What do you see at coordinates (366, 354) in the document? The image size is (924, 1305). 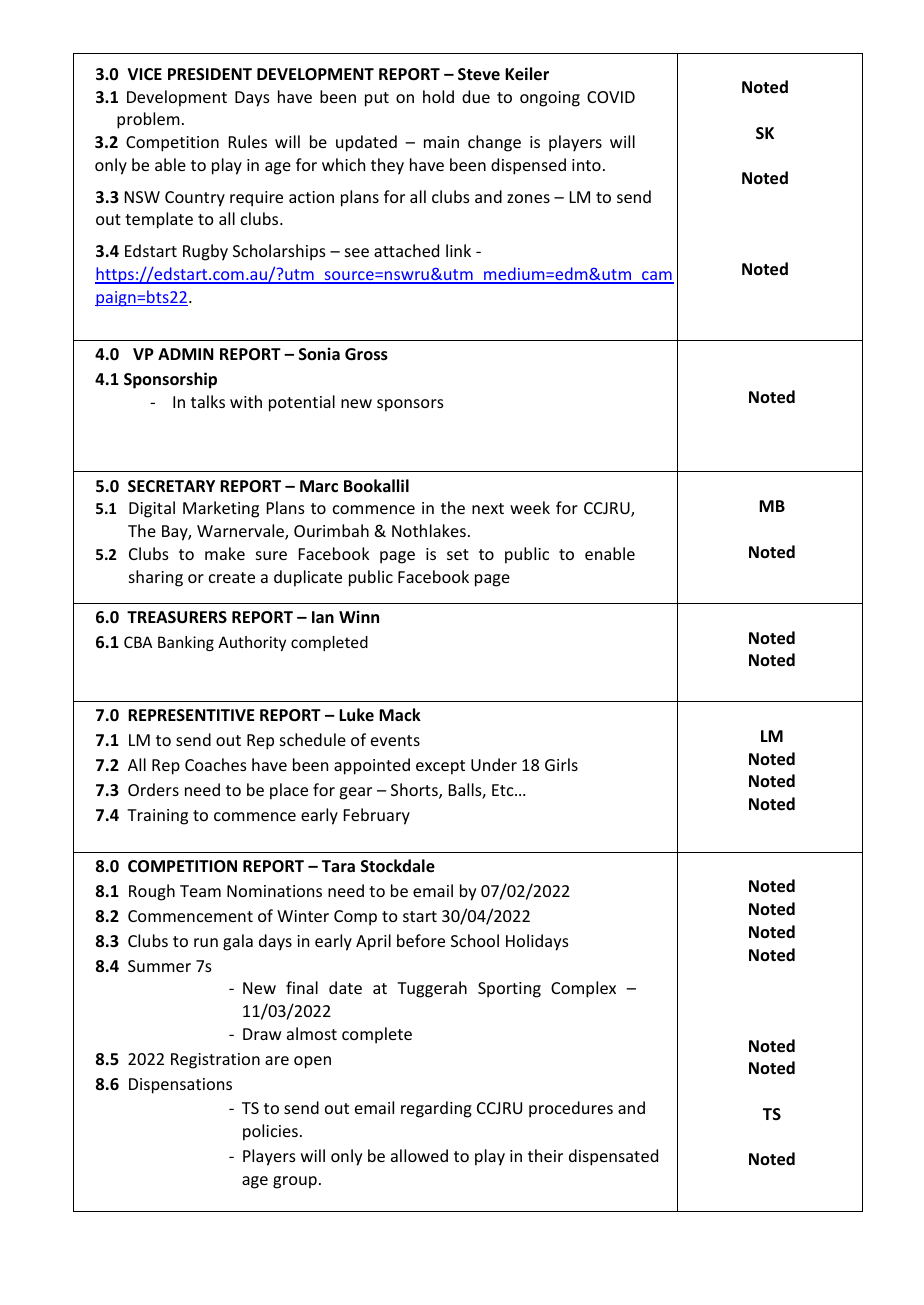 I see `Gross` at bounding box center [366, 354].
